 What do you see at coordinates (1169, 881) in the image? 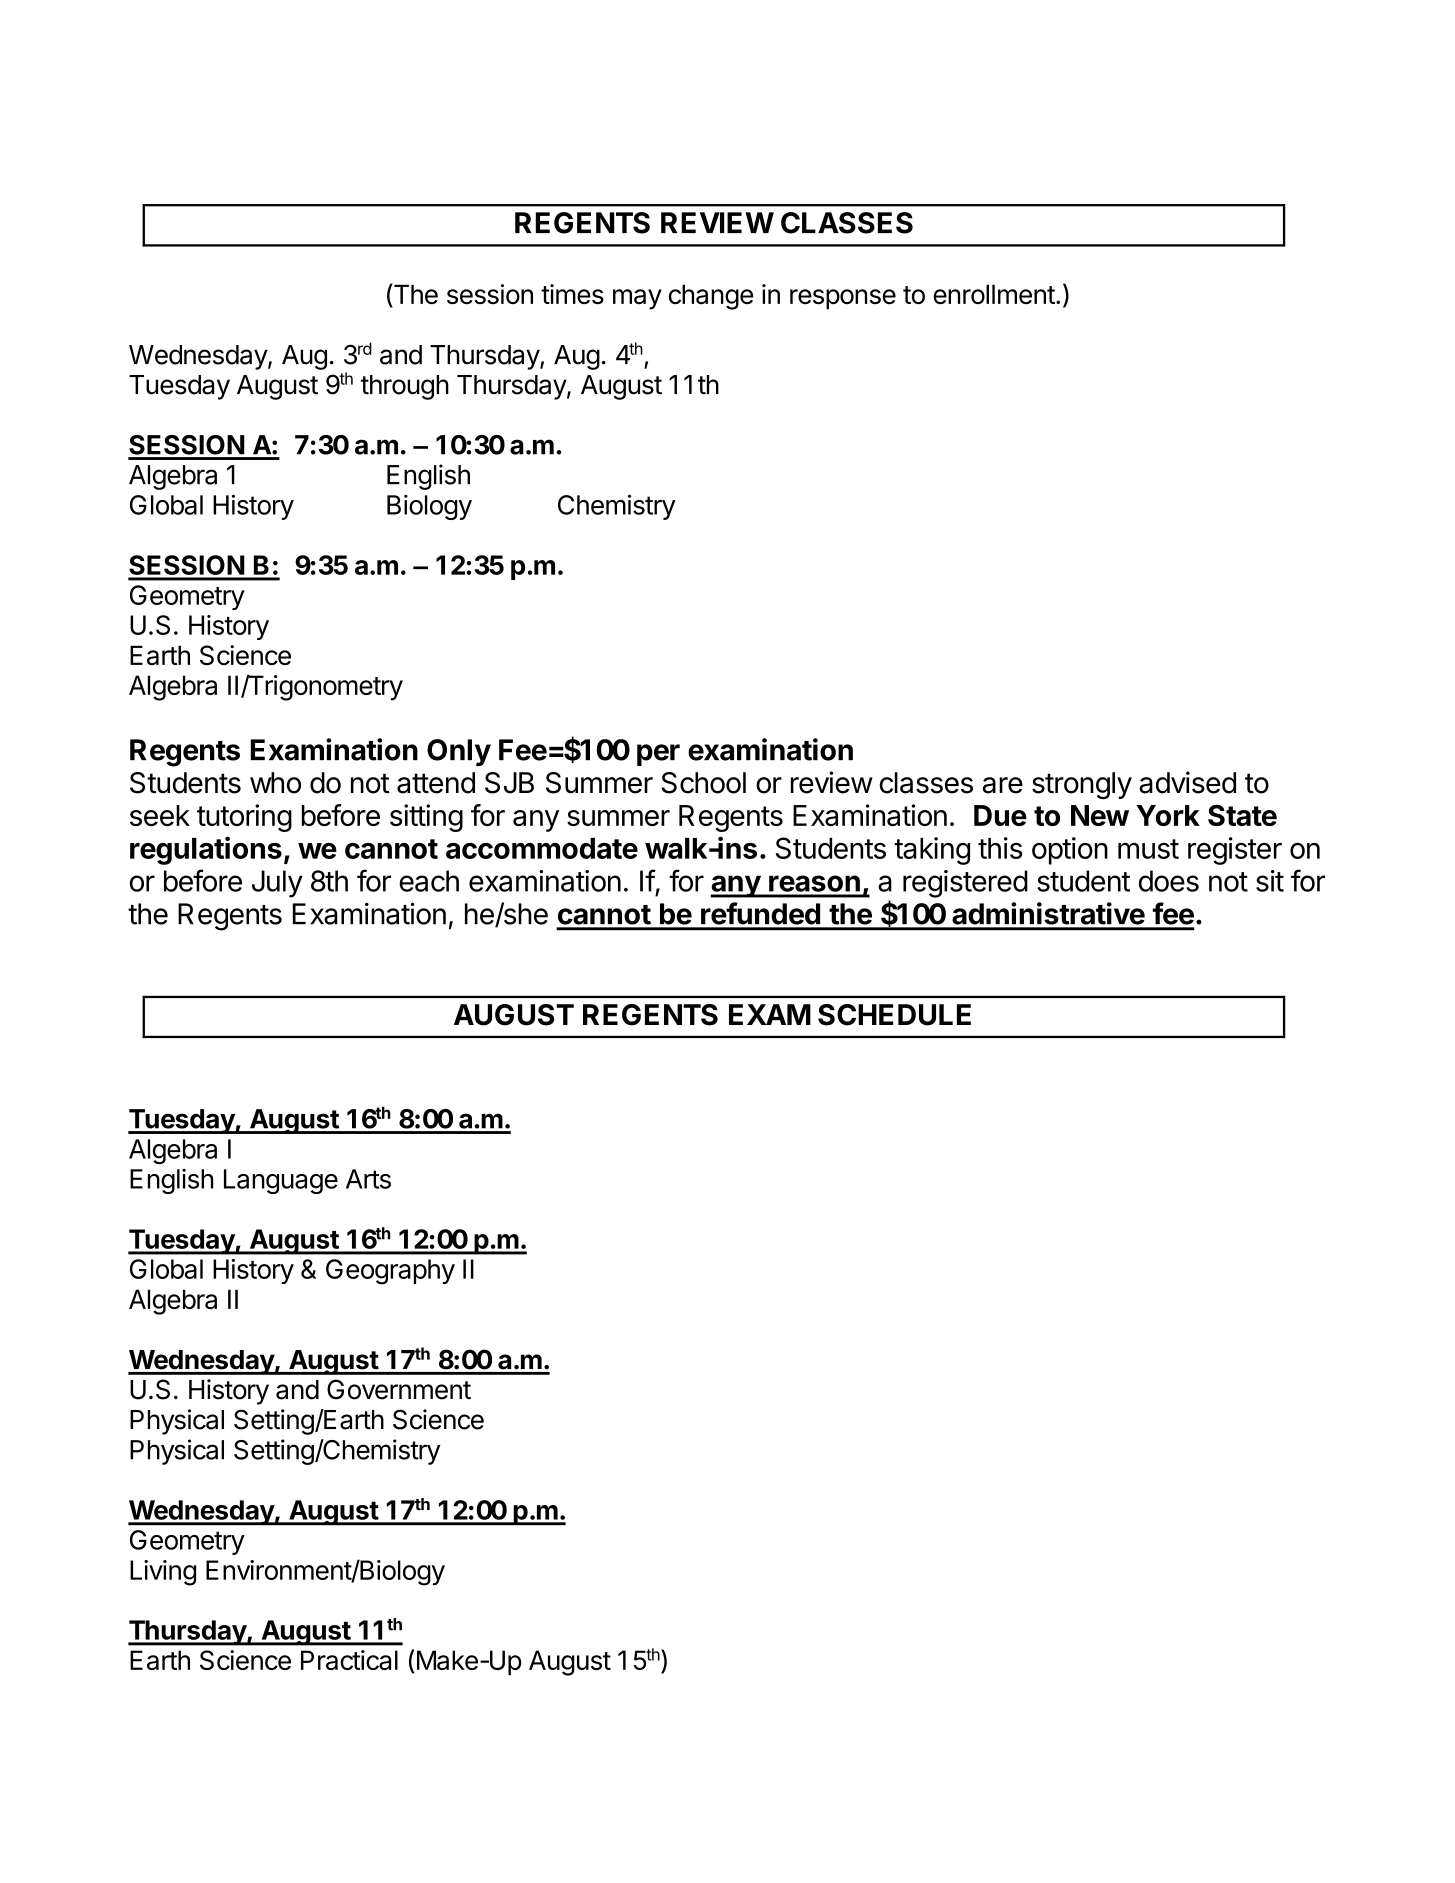
I see `does` at bounding box center [1169, 881].
